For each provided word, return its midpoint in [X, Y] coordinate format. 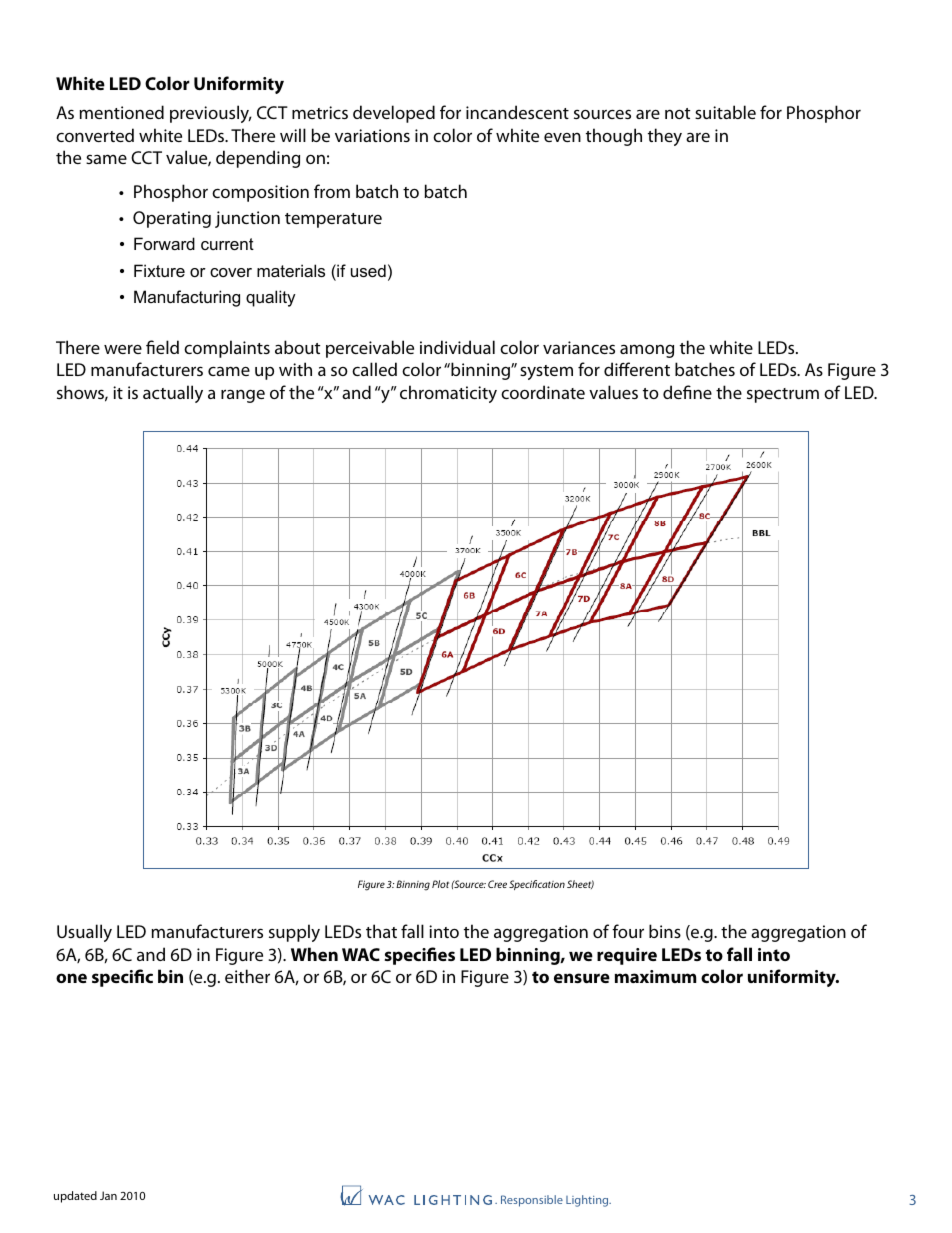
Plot [440, 884]
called [374, 369]
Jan [108, 1195]
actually [173, 394]
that [381, 931]
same [106, 159]
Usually [84, 933]
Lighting [588, 1201]
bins [665, 931]
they [665, 137]
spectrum [783, 395]
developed [394, 114]
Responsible [532, 1201]
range [243, 396]
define [687, 392]
